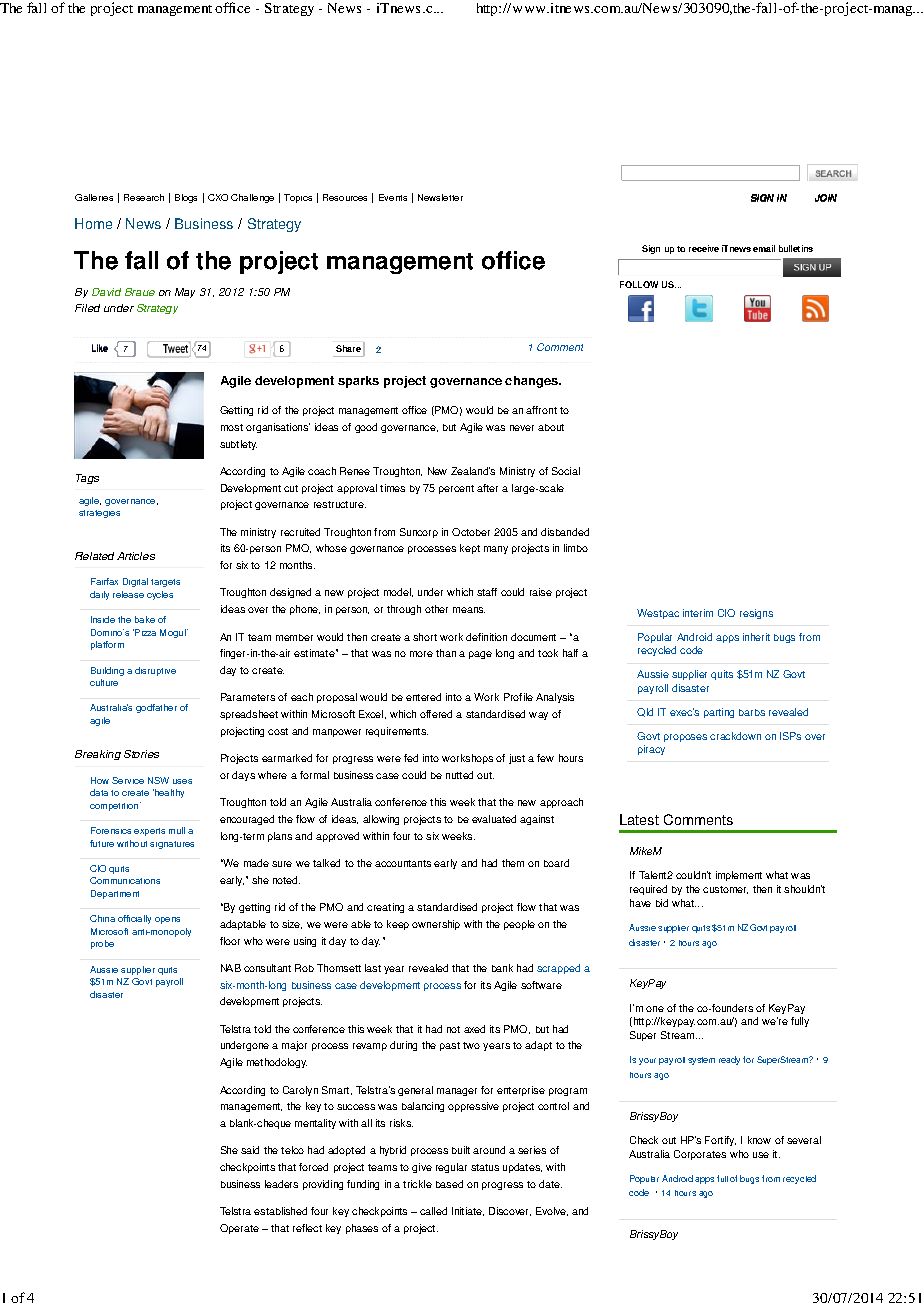 Image resolution: width=924 pixels, height=1308 pixels. I want to click on accountants, so click(403, 863).
